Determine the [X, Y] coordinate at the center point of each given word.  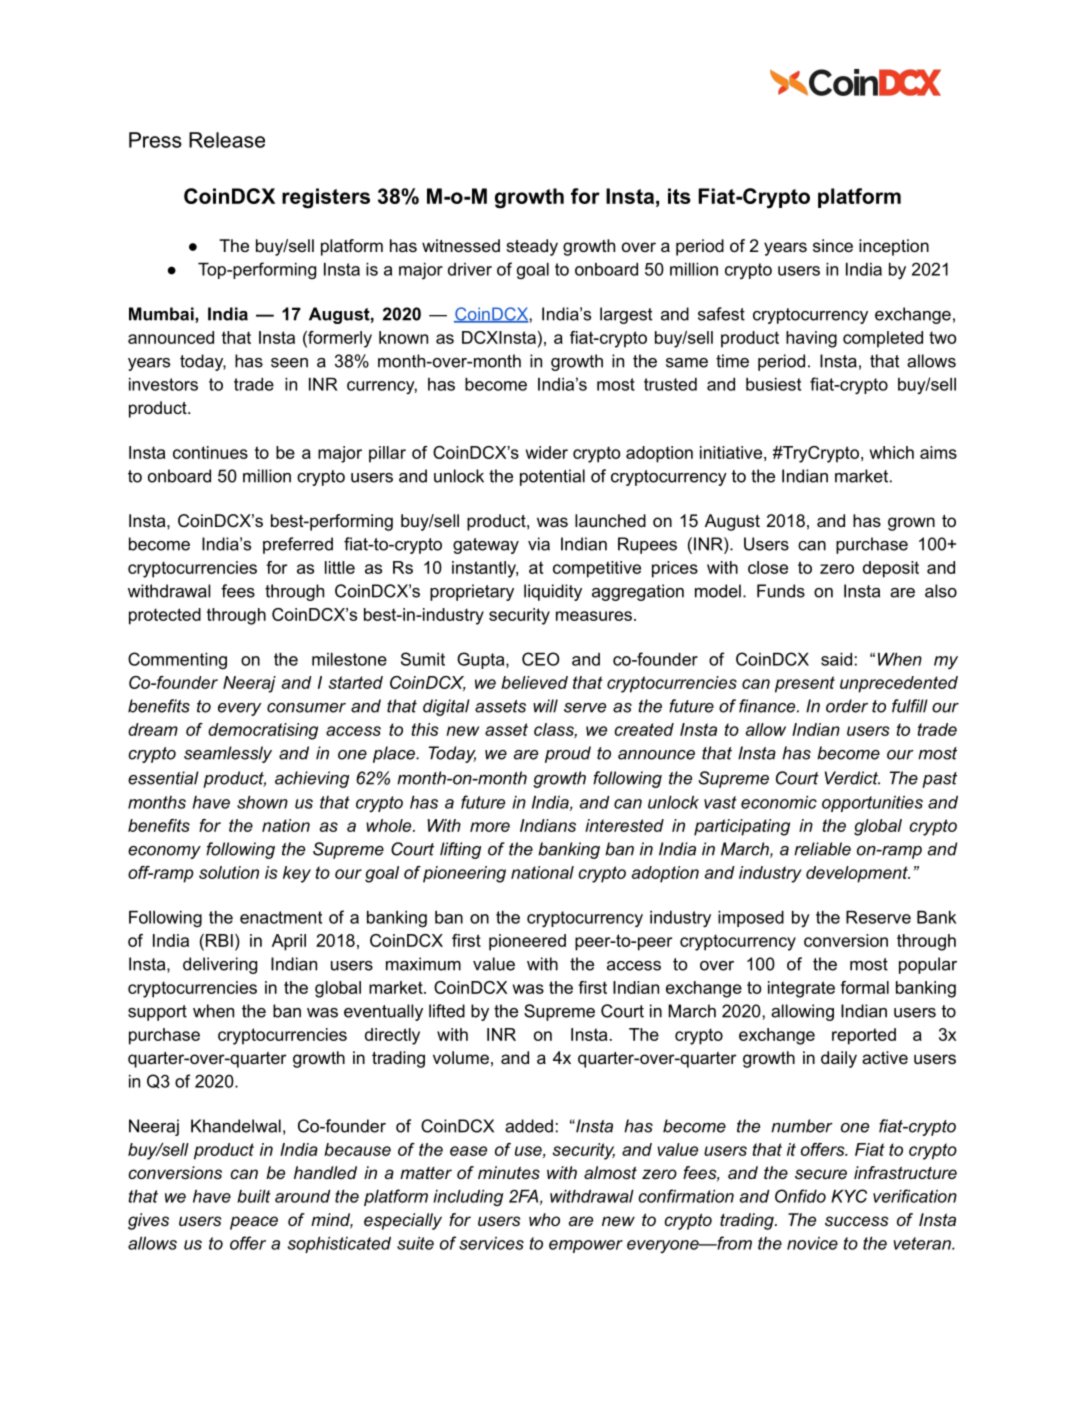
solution [229, 872]
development [858, 874]
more [490, 827]
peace [254, 1223]
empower [586, 1246]
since [833, 245]
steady [532, 247]
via [539, 544]
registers [326, 198]
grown [911, 524]
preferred [298, 545]
